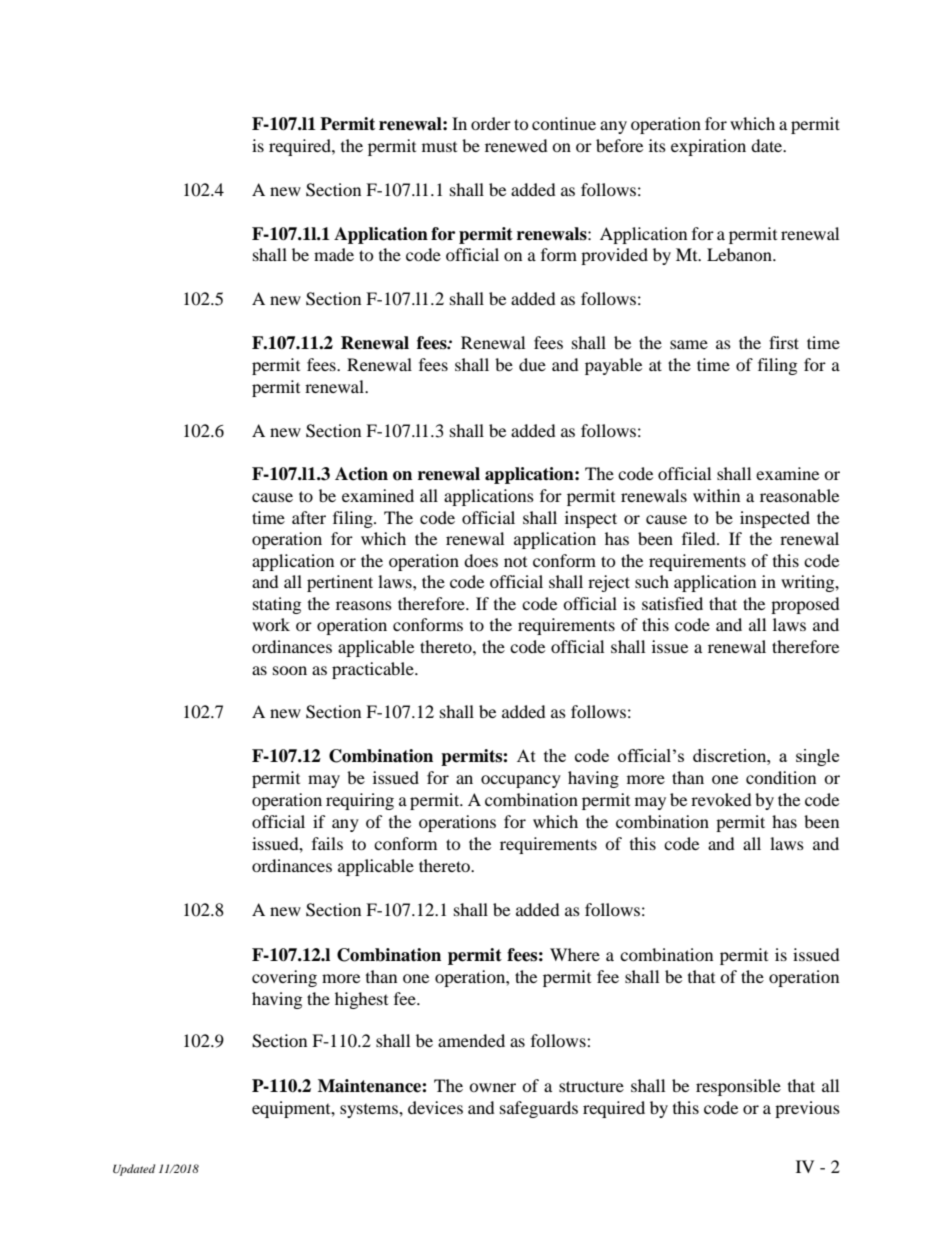 This screenshot has height=1233, width=952. Describe the element at coordinates (515, 562) in the screenshot. I see `not` at that location.
